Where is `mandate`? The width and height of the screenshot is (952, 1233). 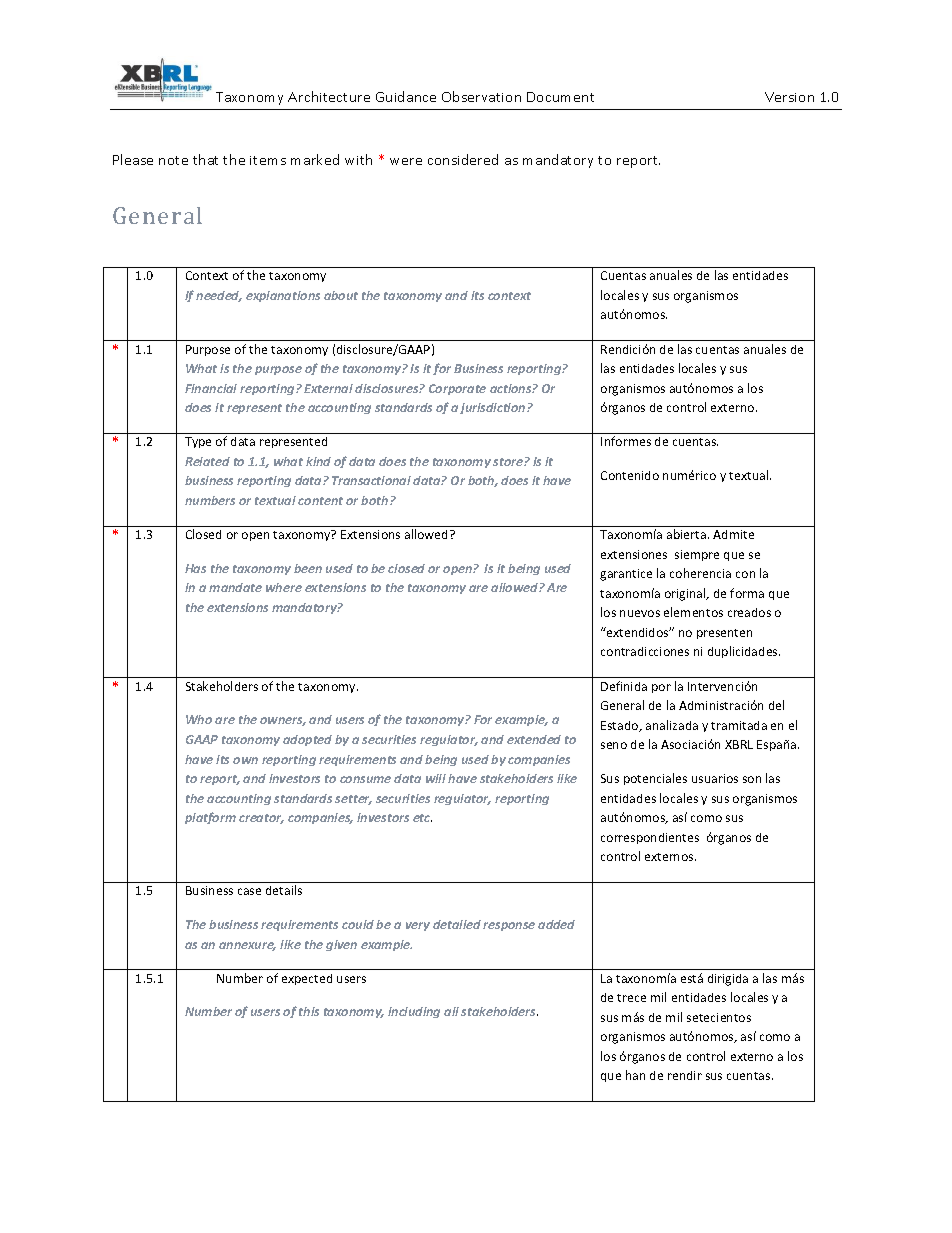
mandate is located at coordinates (235, 587).
